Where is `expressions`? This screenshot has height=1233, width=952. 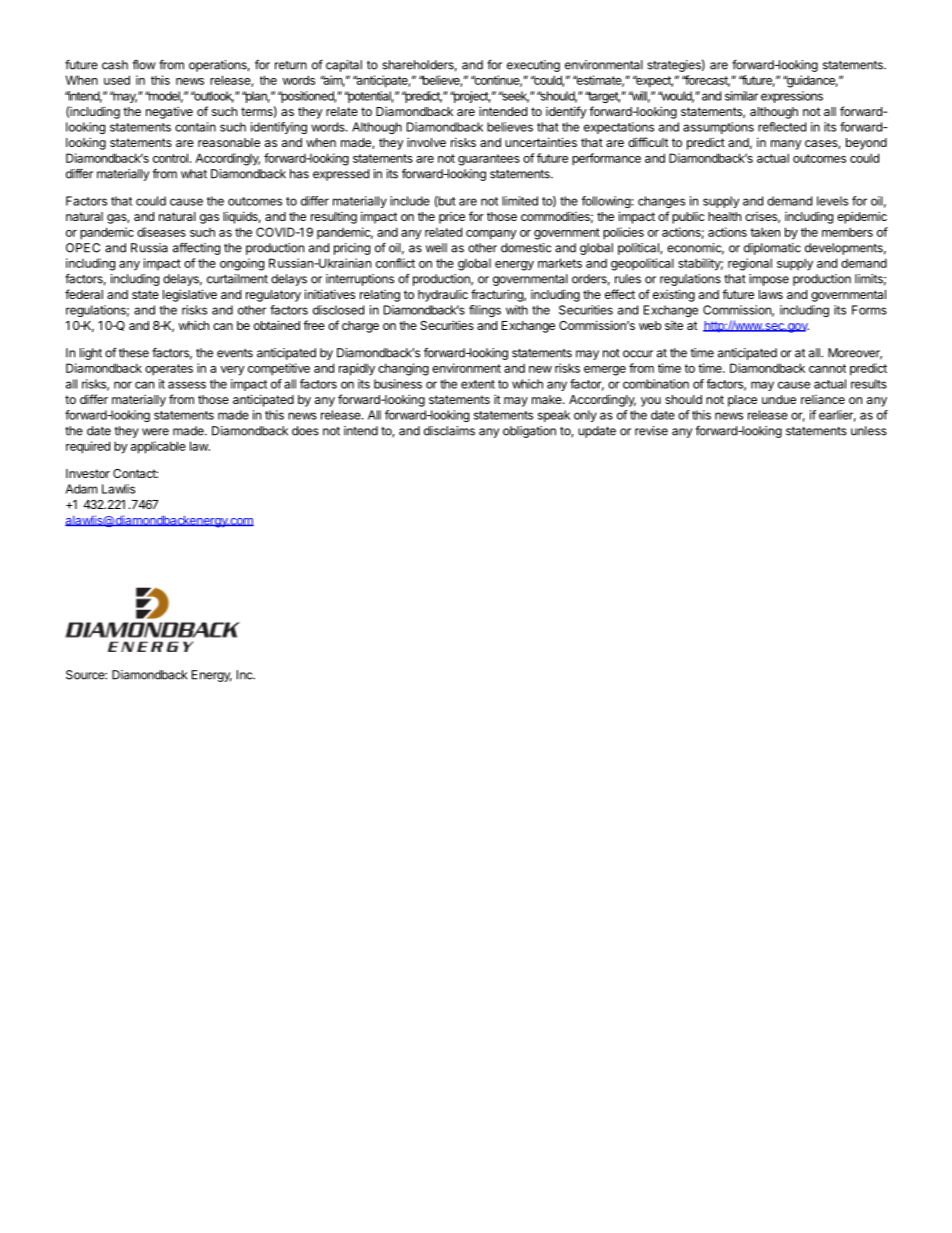 expressions is located at coordinates (792, 97).
